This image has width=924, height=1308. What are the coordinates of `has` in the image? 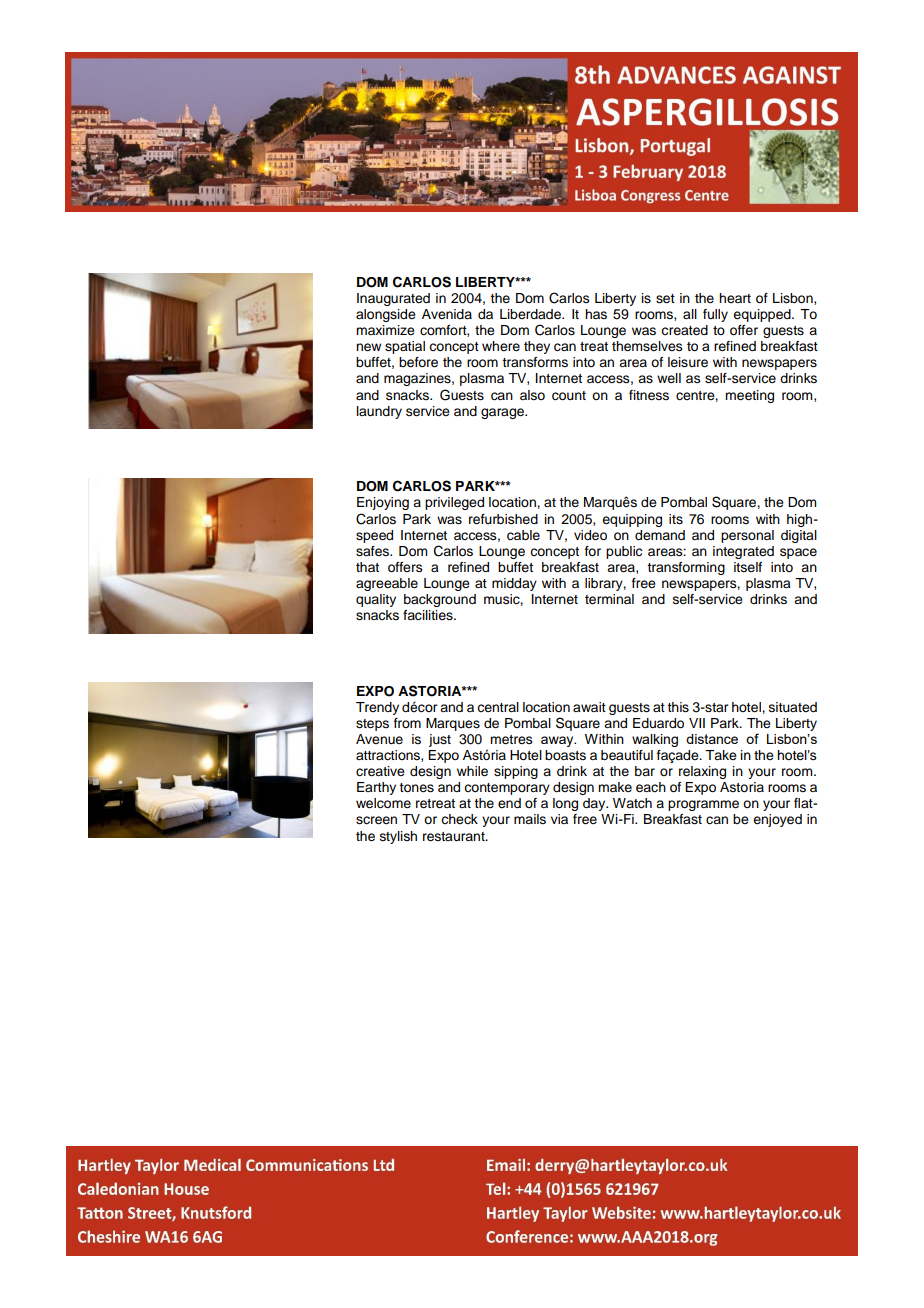 It's located at (596, 314).
